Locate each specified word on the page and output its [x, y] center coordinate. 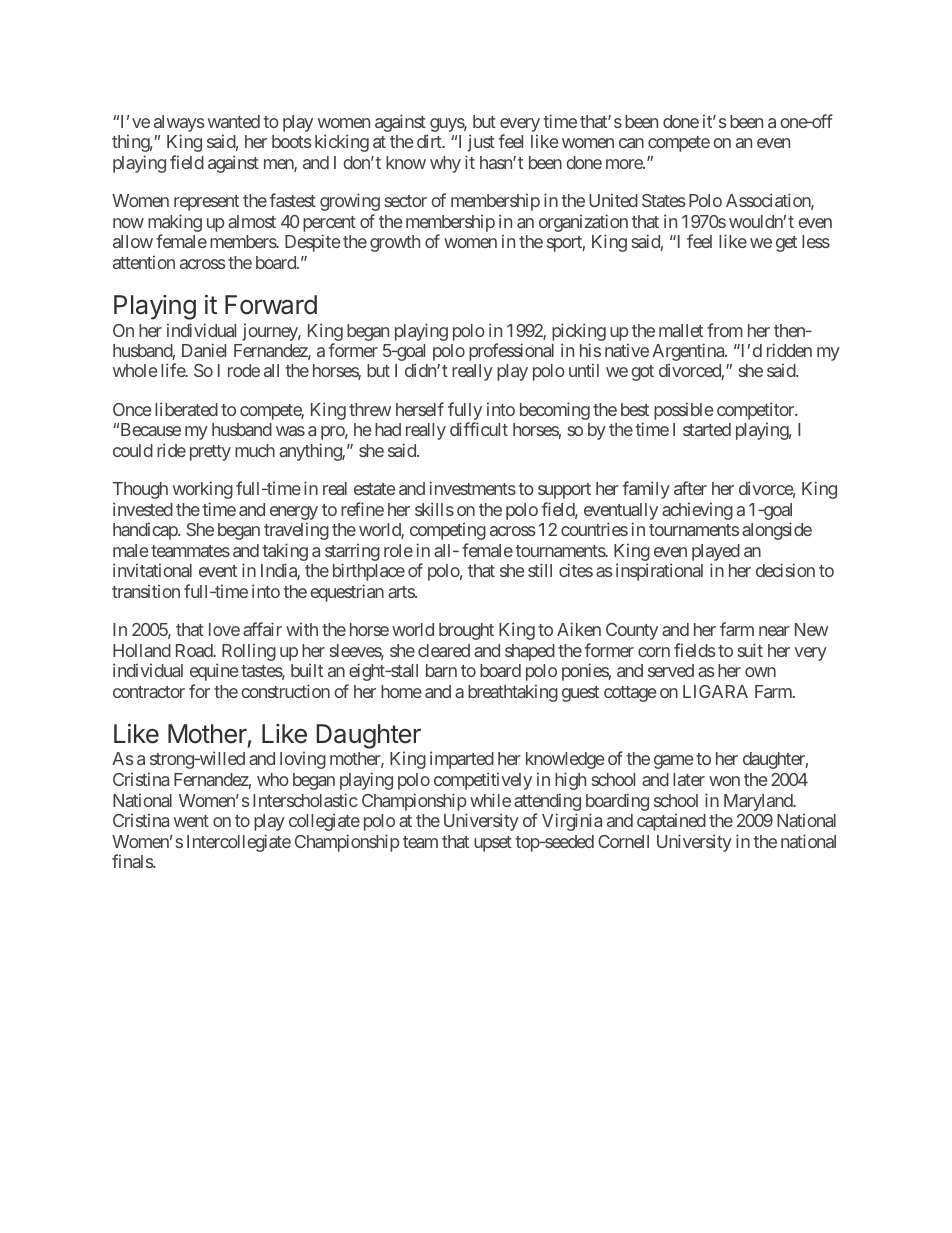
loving [303, 760]
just [481, 143]
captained [671, 822]
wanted [234, 121]
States [663, 200]
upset [493, 844]
